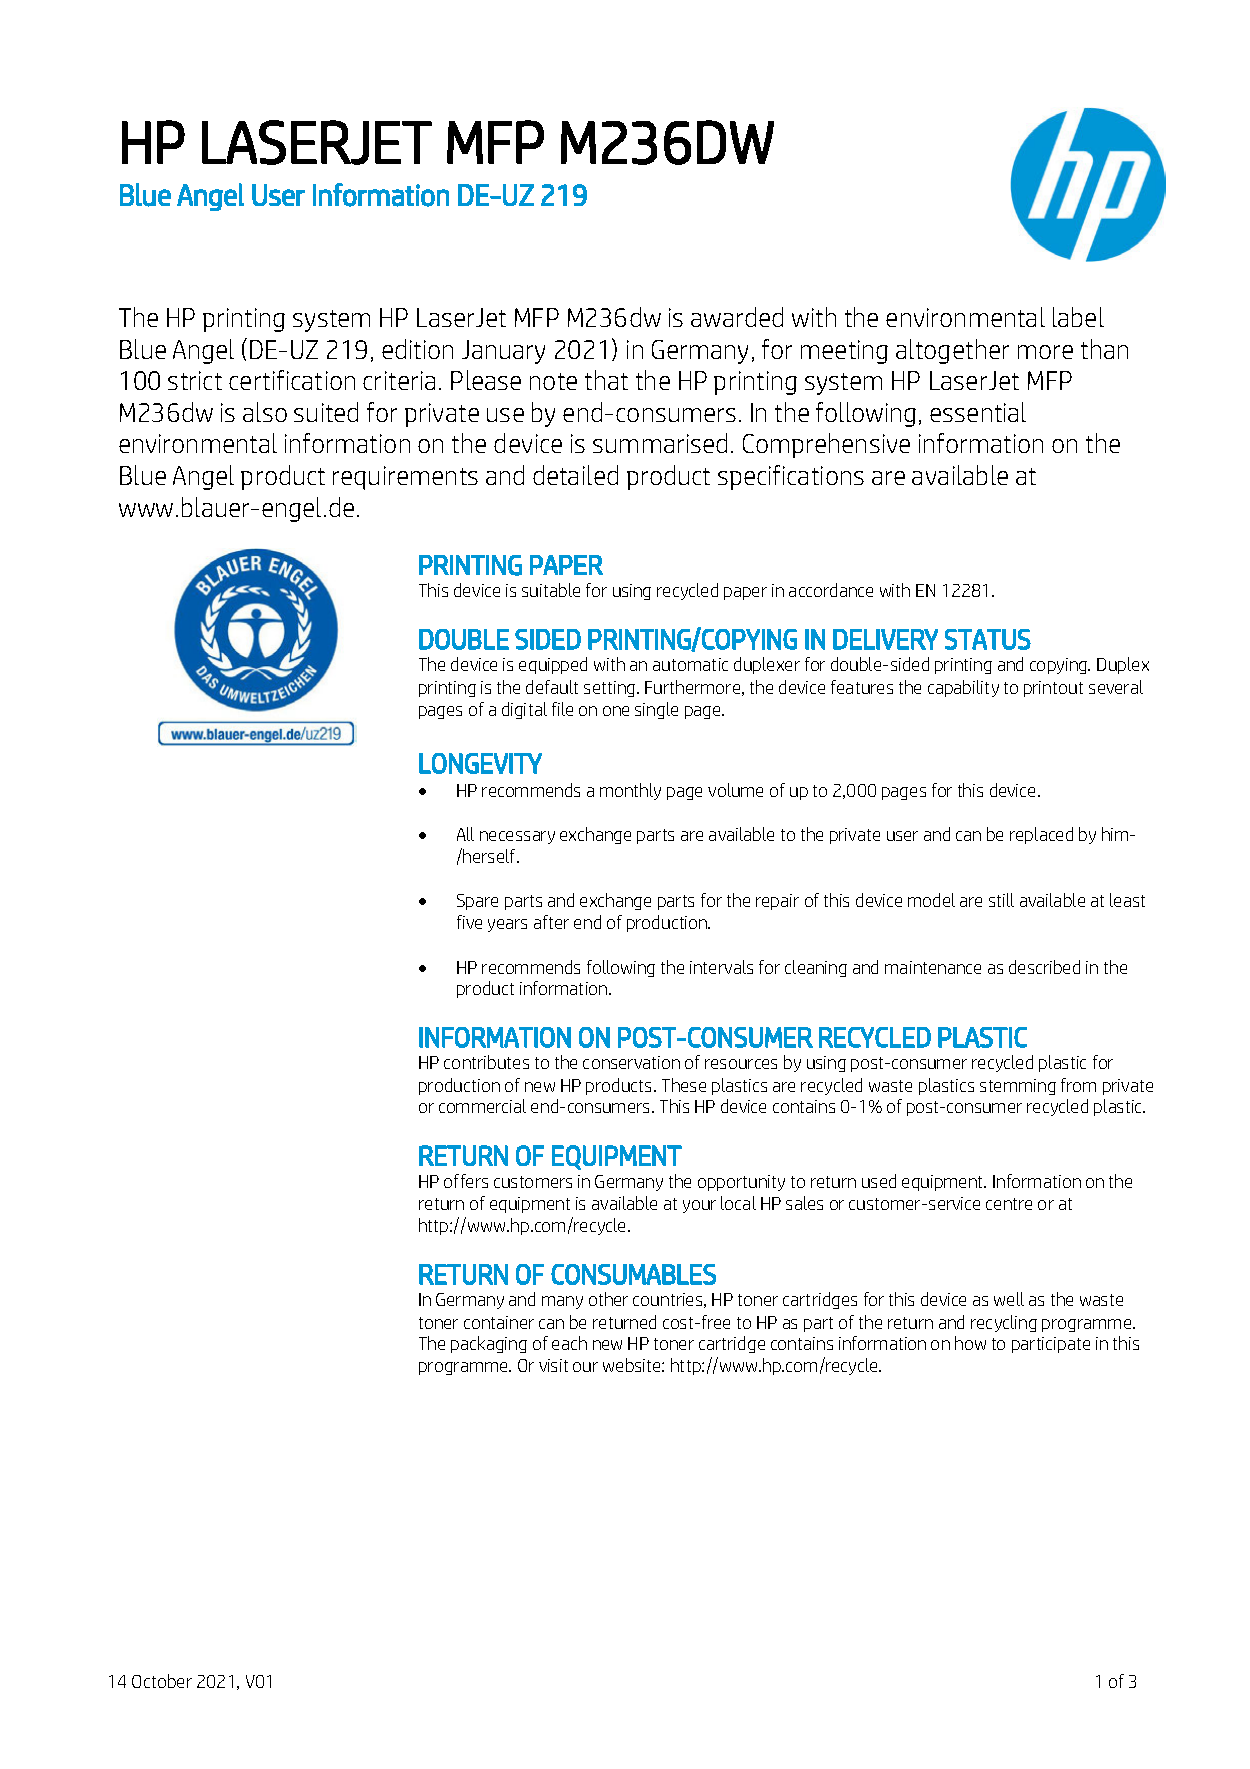 This screenshot has height=1769, width=1250. Describe the element at coordinates (606, 380) in the screenshot. I see `that` at that location.
